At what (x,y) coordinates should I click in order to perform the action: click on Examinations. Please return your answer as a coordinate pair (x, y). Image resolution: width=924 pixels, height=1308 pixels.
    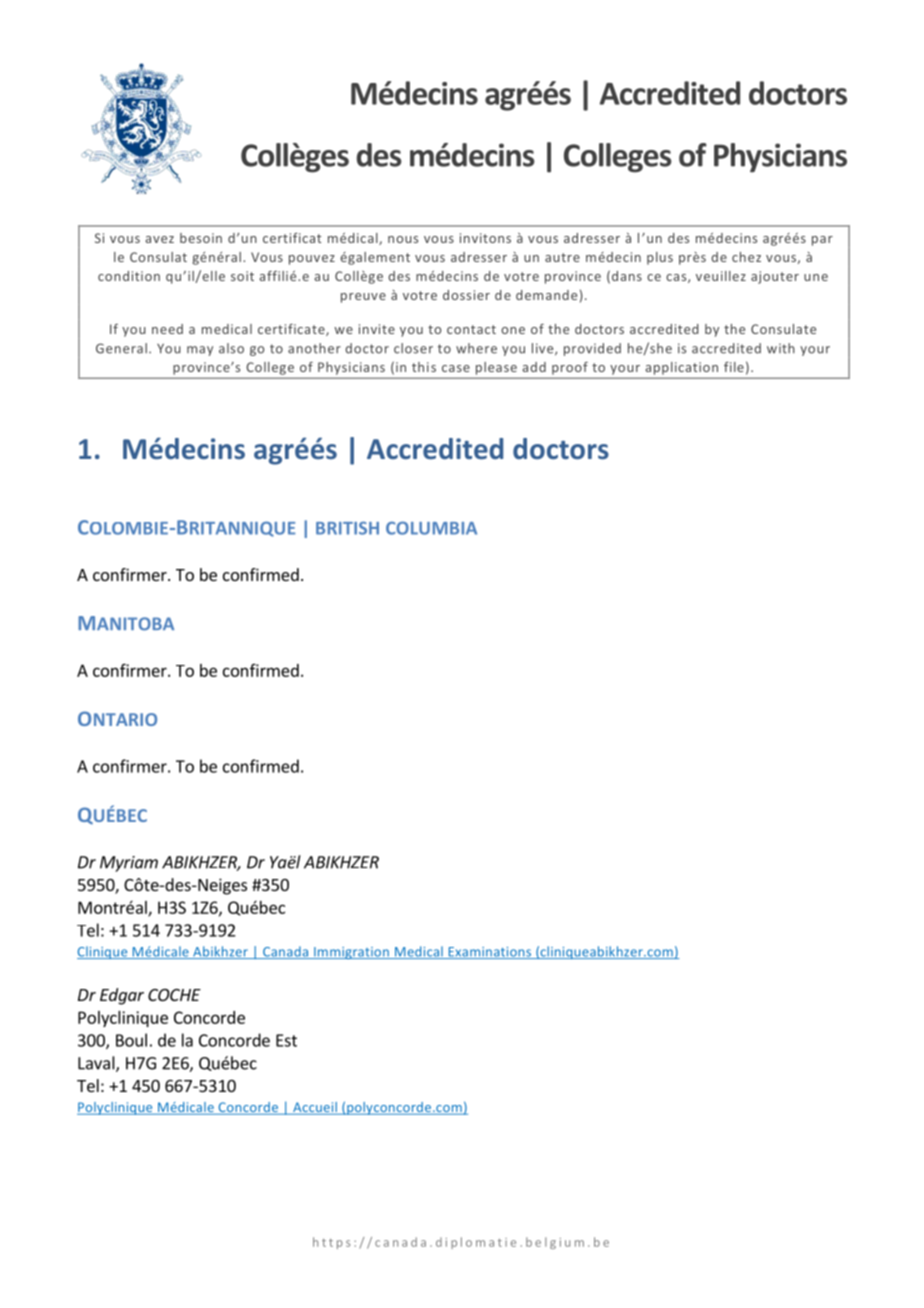
    Looking at the image, I should click on (490, 953).
